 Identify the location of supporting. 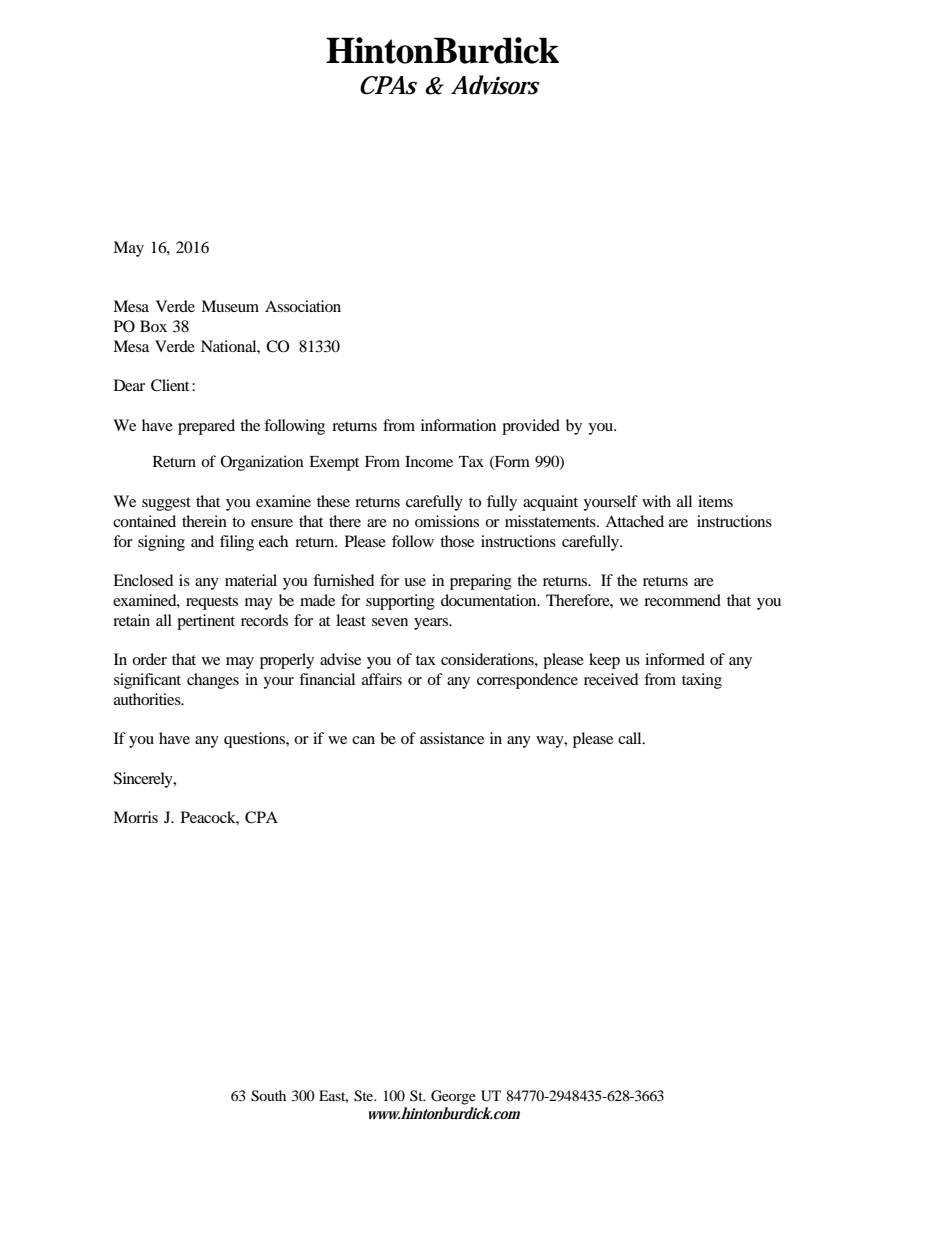
(400, 602).
